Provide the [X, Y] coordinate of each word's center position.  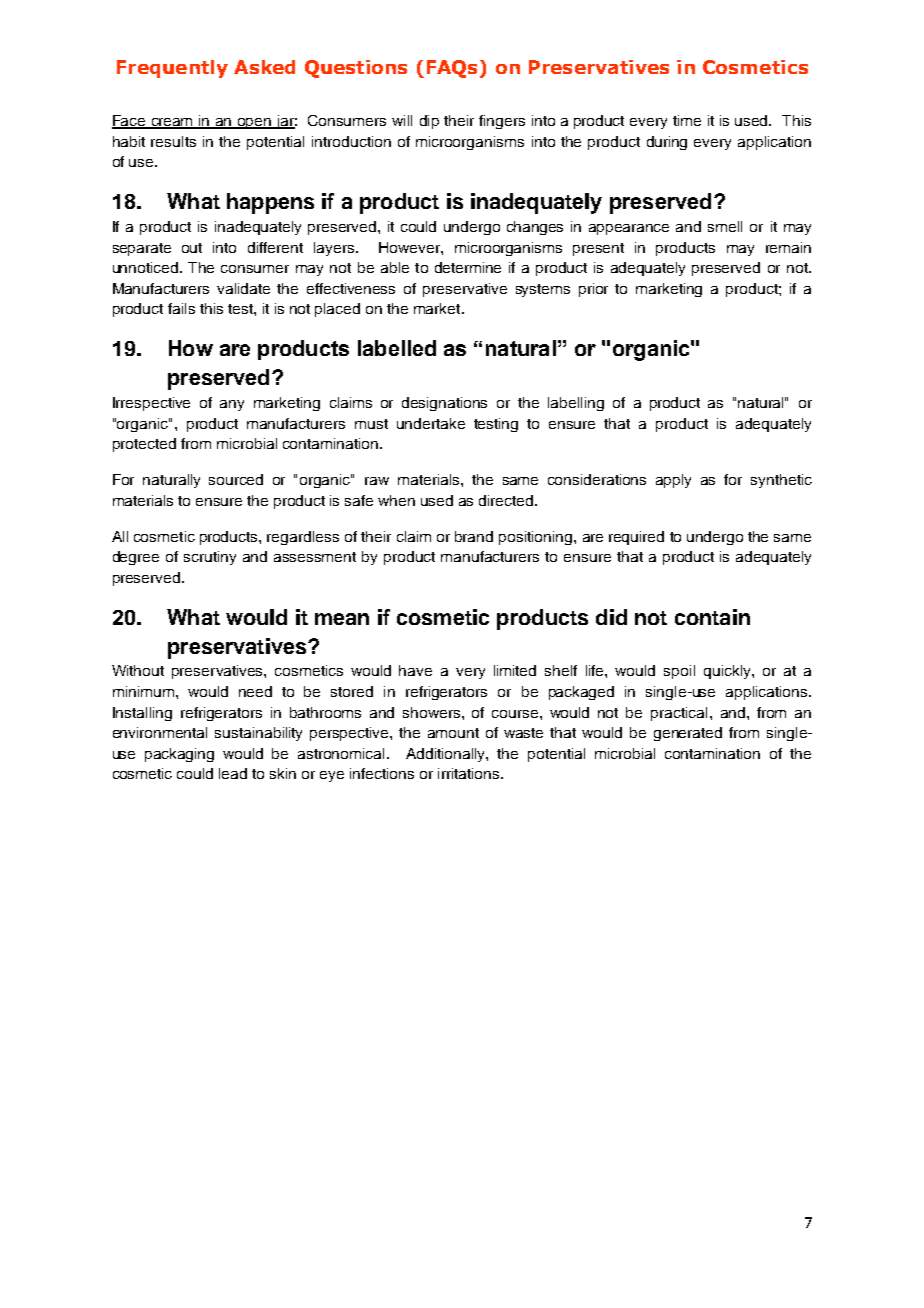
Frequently [172, 69]
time [687, 120]
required [636, 538]
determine [468, 267]
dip [429, 122]
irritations [470, 773]
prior [593, 290]
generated [688, 734]
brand [474, 536]
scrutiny [210, 558]
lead [233, 773]
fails [181, 308]
